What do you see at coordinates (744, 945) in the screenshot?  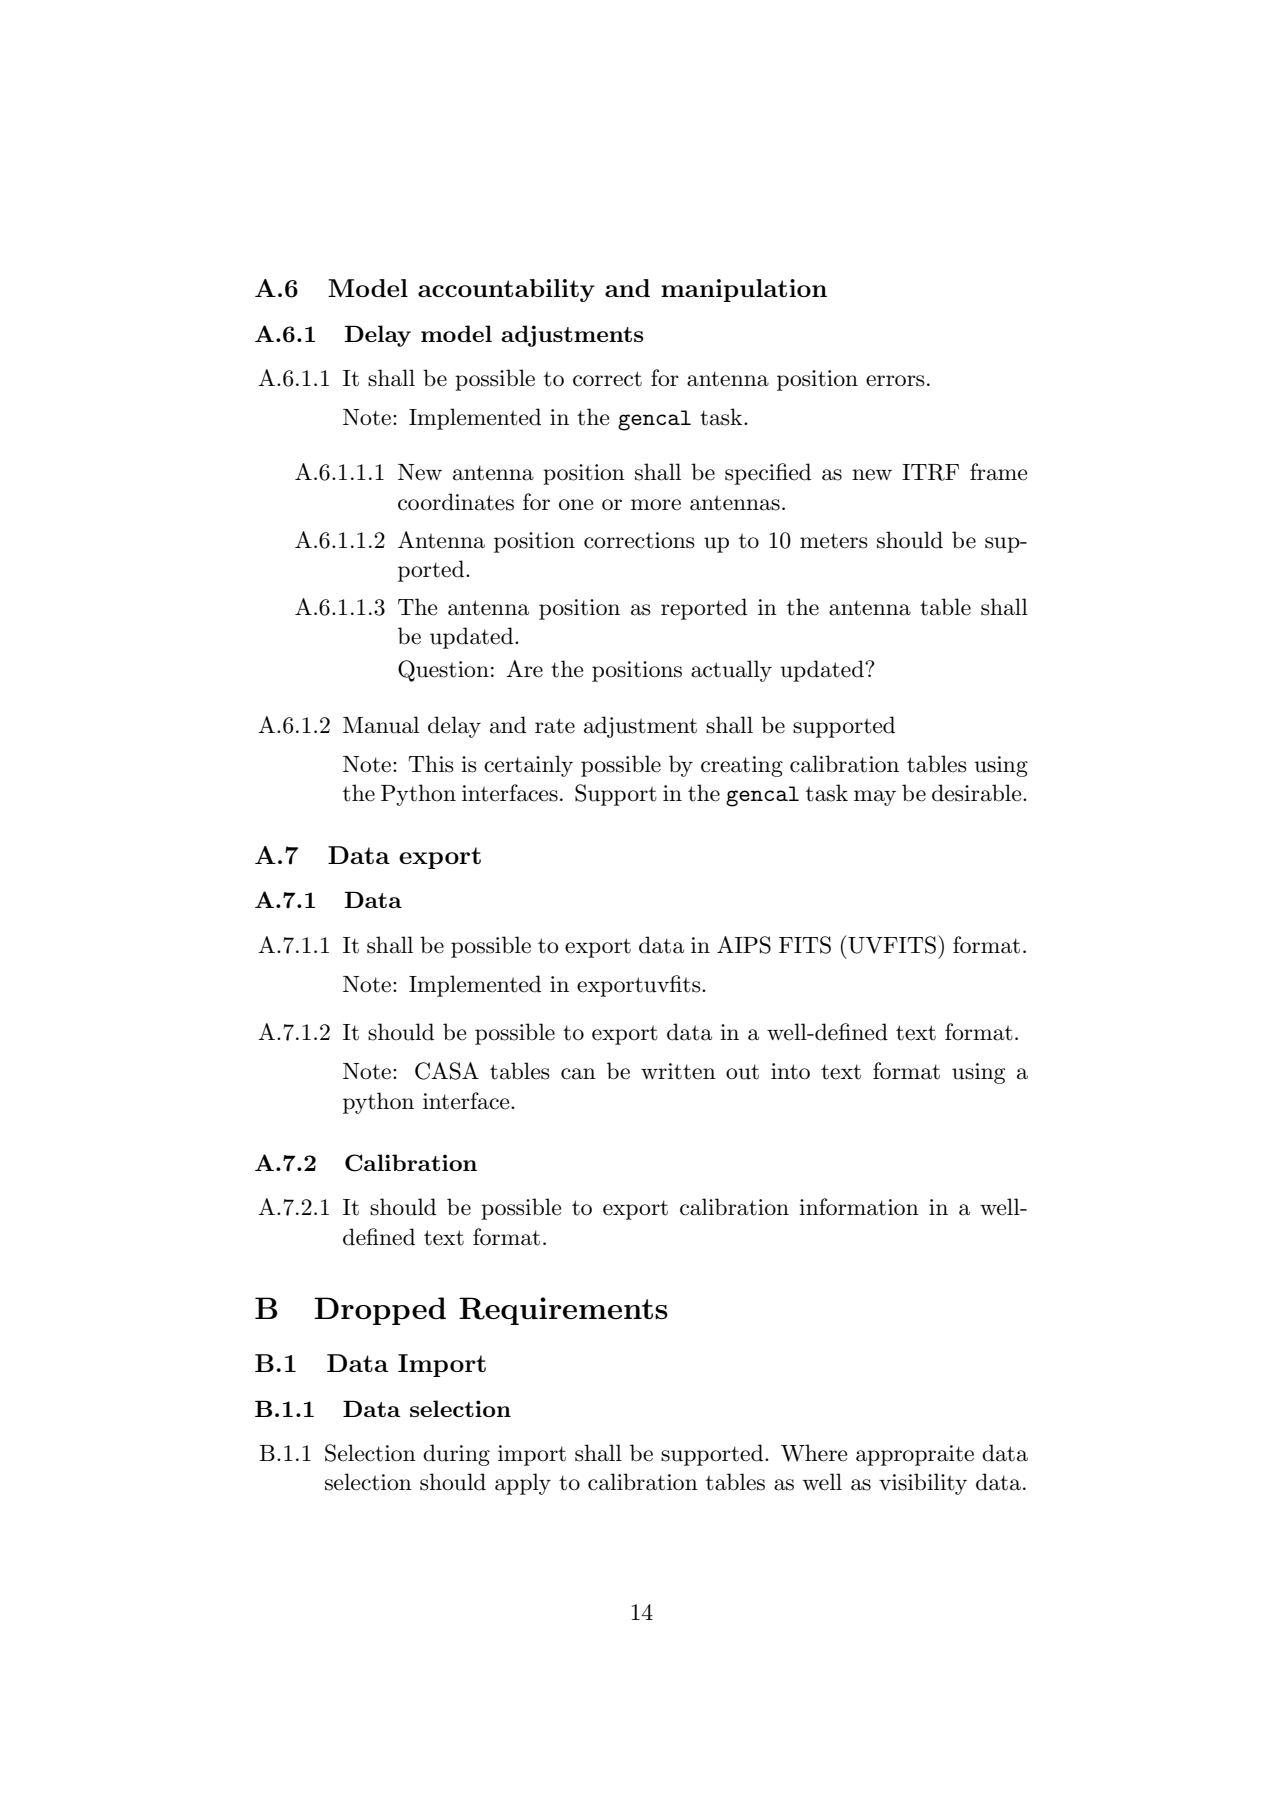 I see `AIPS` at bounding box center [744, 945].
